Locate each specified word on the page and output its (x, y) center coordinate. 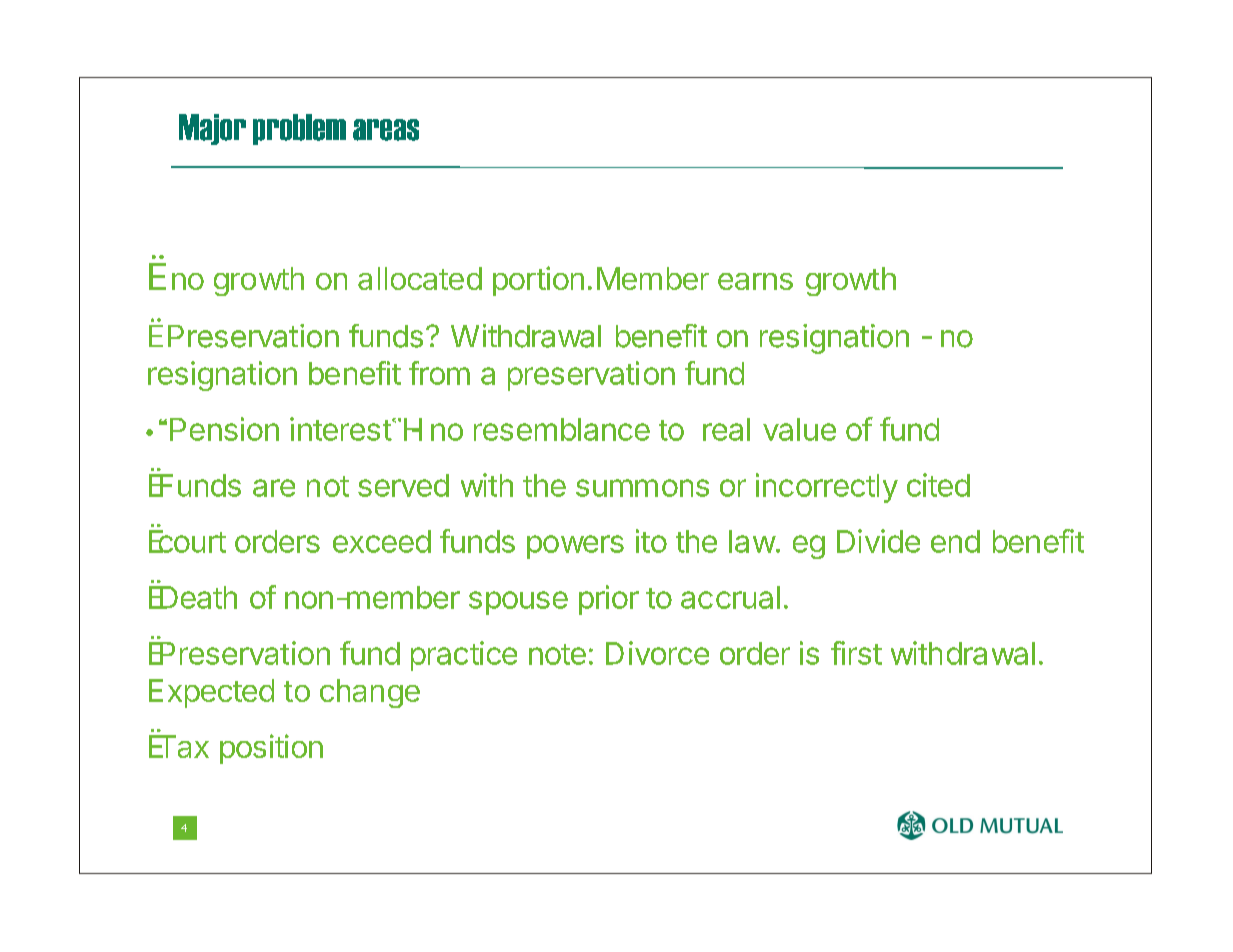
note (557, 654)
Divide (878, 541)
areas (386, 130)
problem (299, 129)
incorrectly (827, 488)
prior (609, 600)
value (799, 429)
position (271, 749)
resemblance (562, 429)
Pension (224, 429)
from (439, 373)
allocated (420, 278)
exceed (382, 541)
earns (755, 281)
